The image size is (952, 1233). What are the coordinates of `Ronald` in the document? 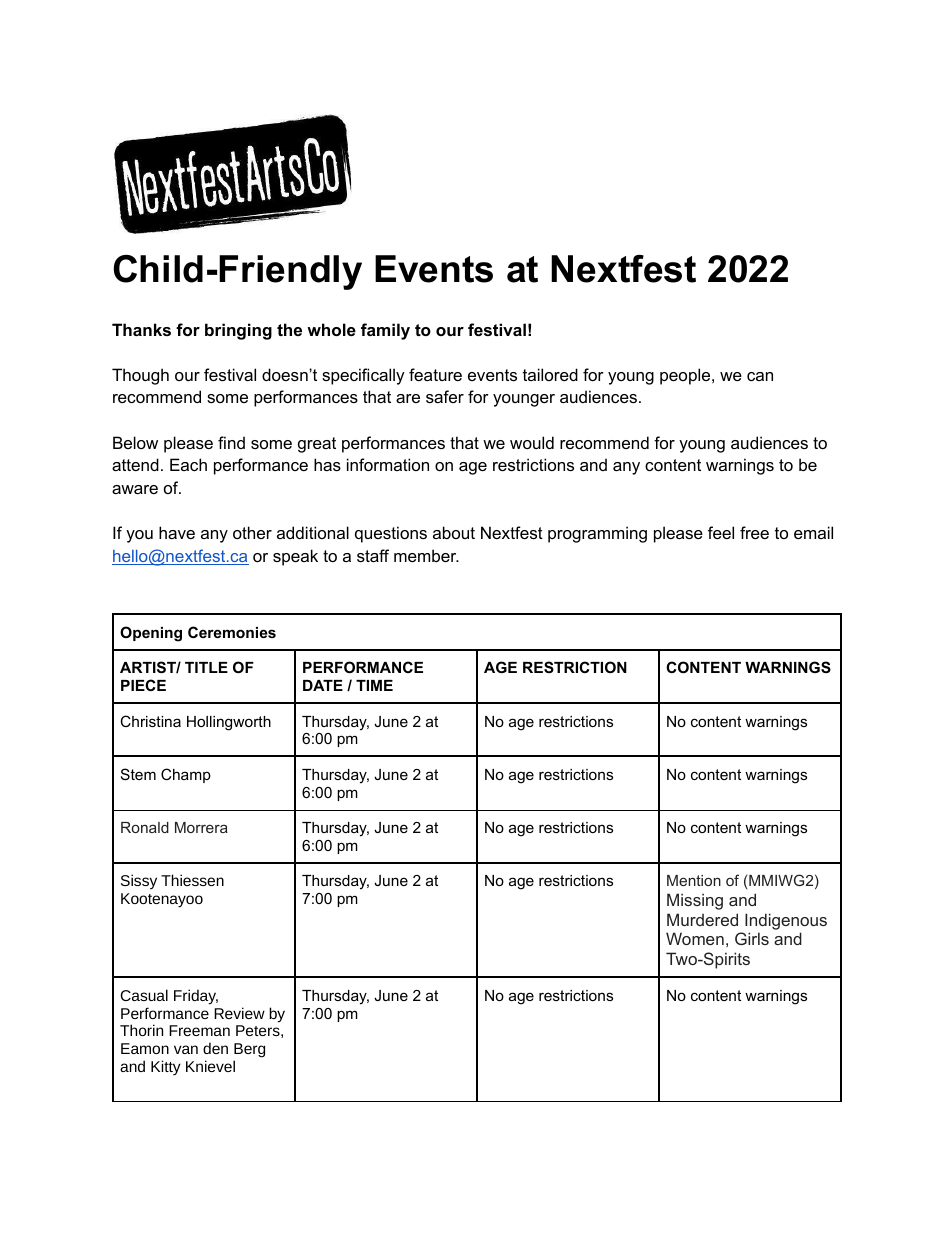 It's located at (145, 827).
